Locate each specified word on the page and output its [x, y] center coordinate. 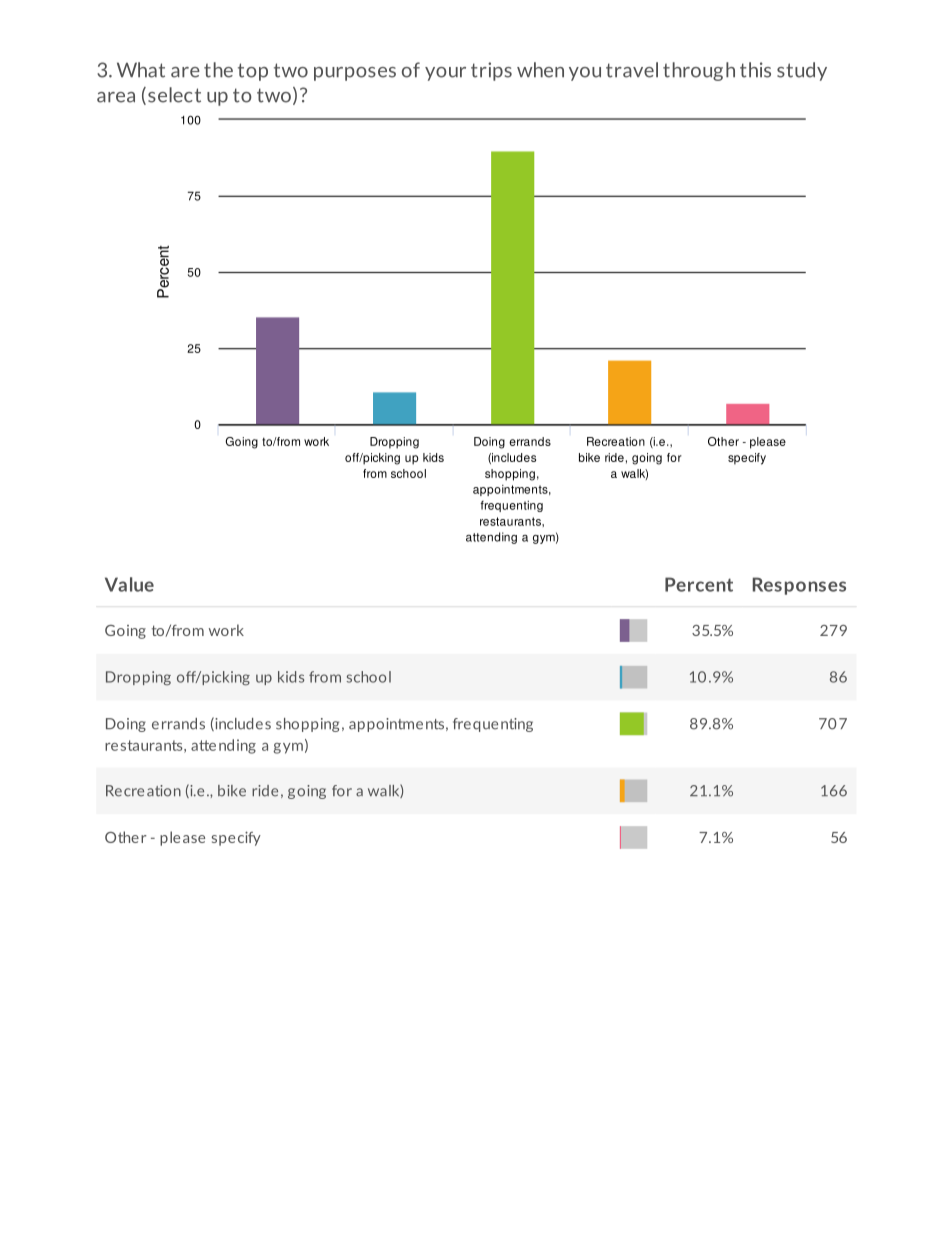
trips [491, 71]
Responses [799, 586]
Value [129, 584]
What [141, 70]
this [755, 70]
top [253, 72]
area [116, 97]
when [540, 70]
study [802, 71]
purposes [355, 74]
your [445, 74]
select [174, 95]
